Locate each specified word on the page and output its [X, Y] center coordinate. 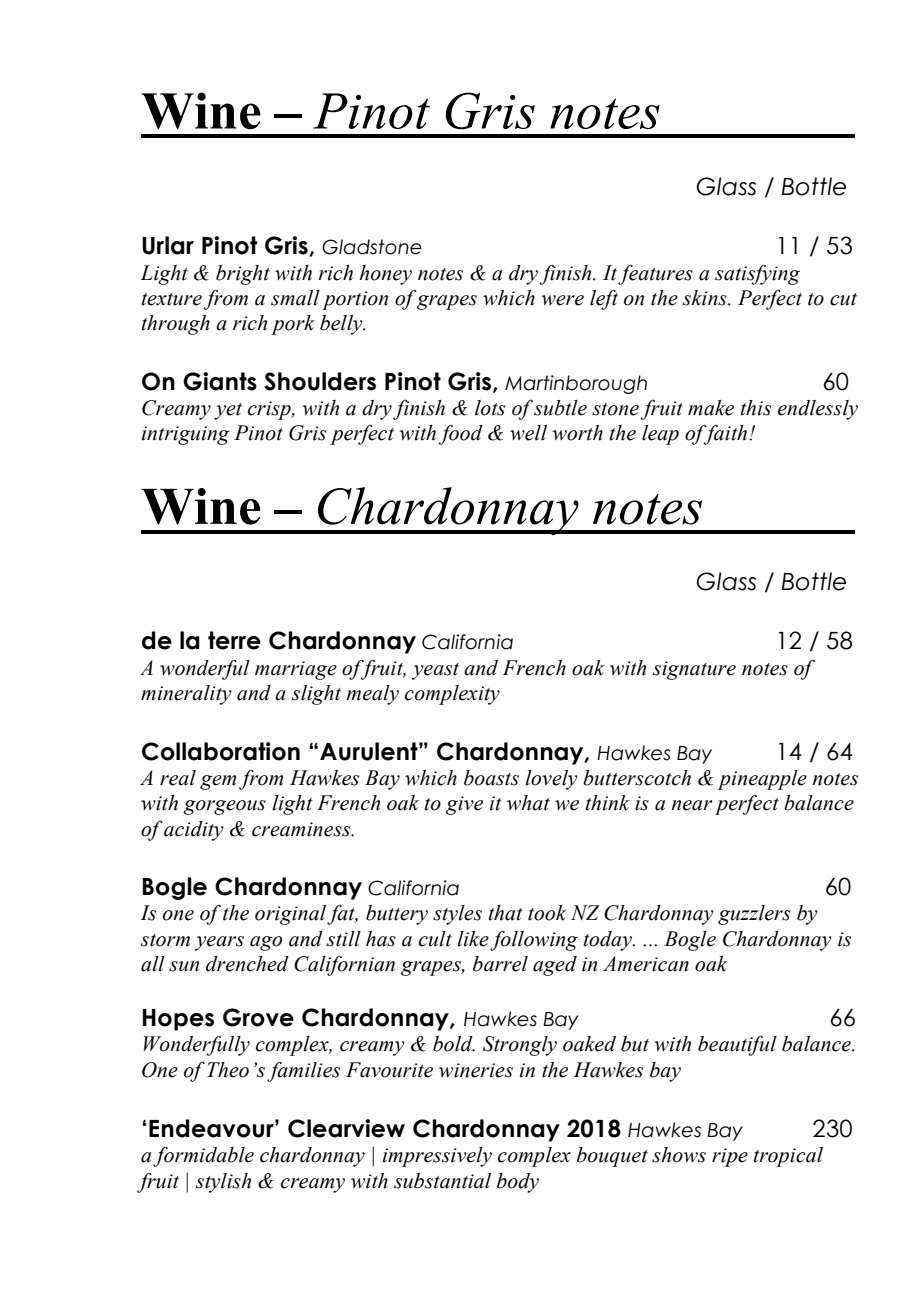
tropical [788, 1157]
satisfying [757, 275]
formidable [203, 1157]
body [518, 1183]
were [562, 300]
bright [243, 275]
